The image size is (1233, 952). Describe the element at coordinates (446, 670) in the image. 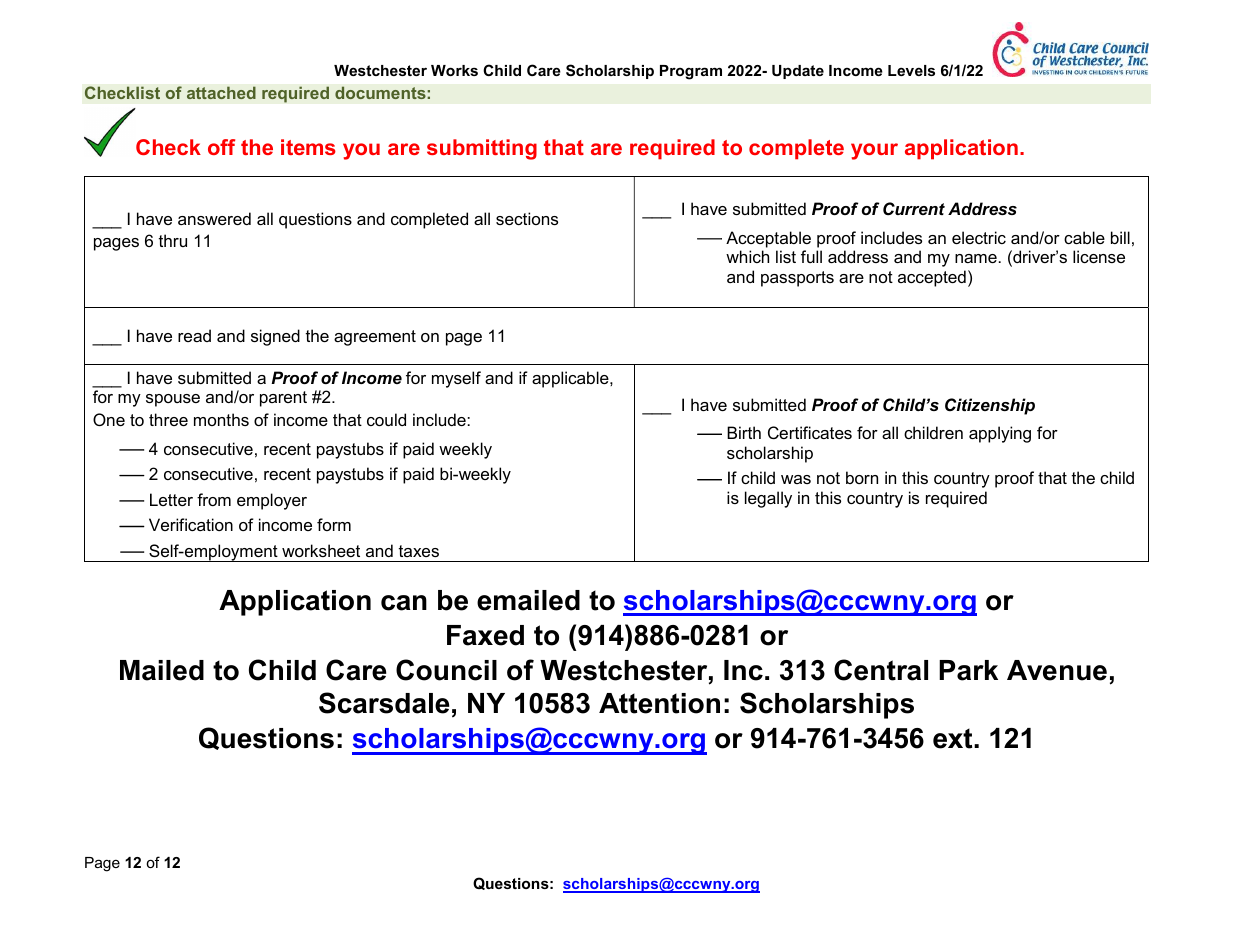

I see `Council` at that location.
